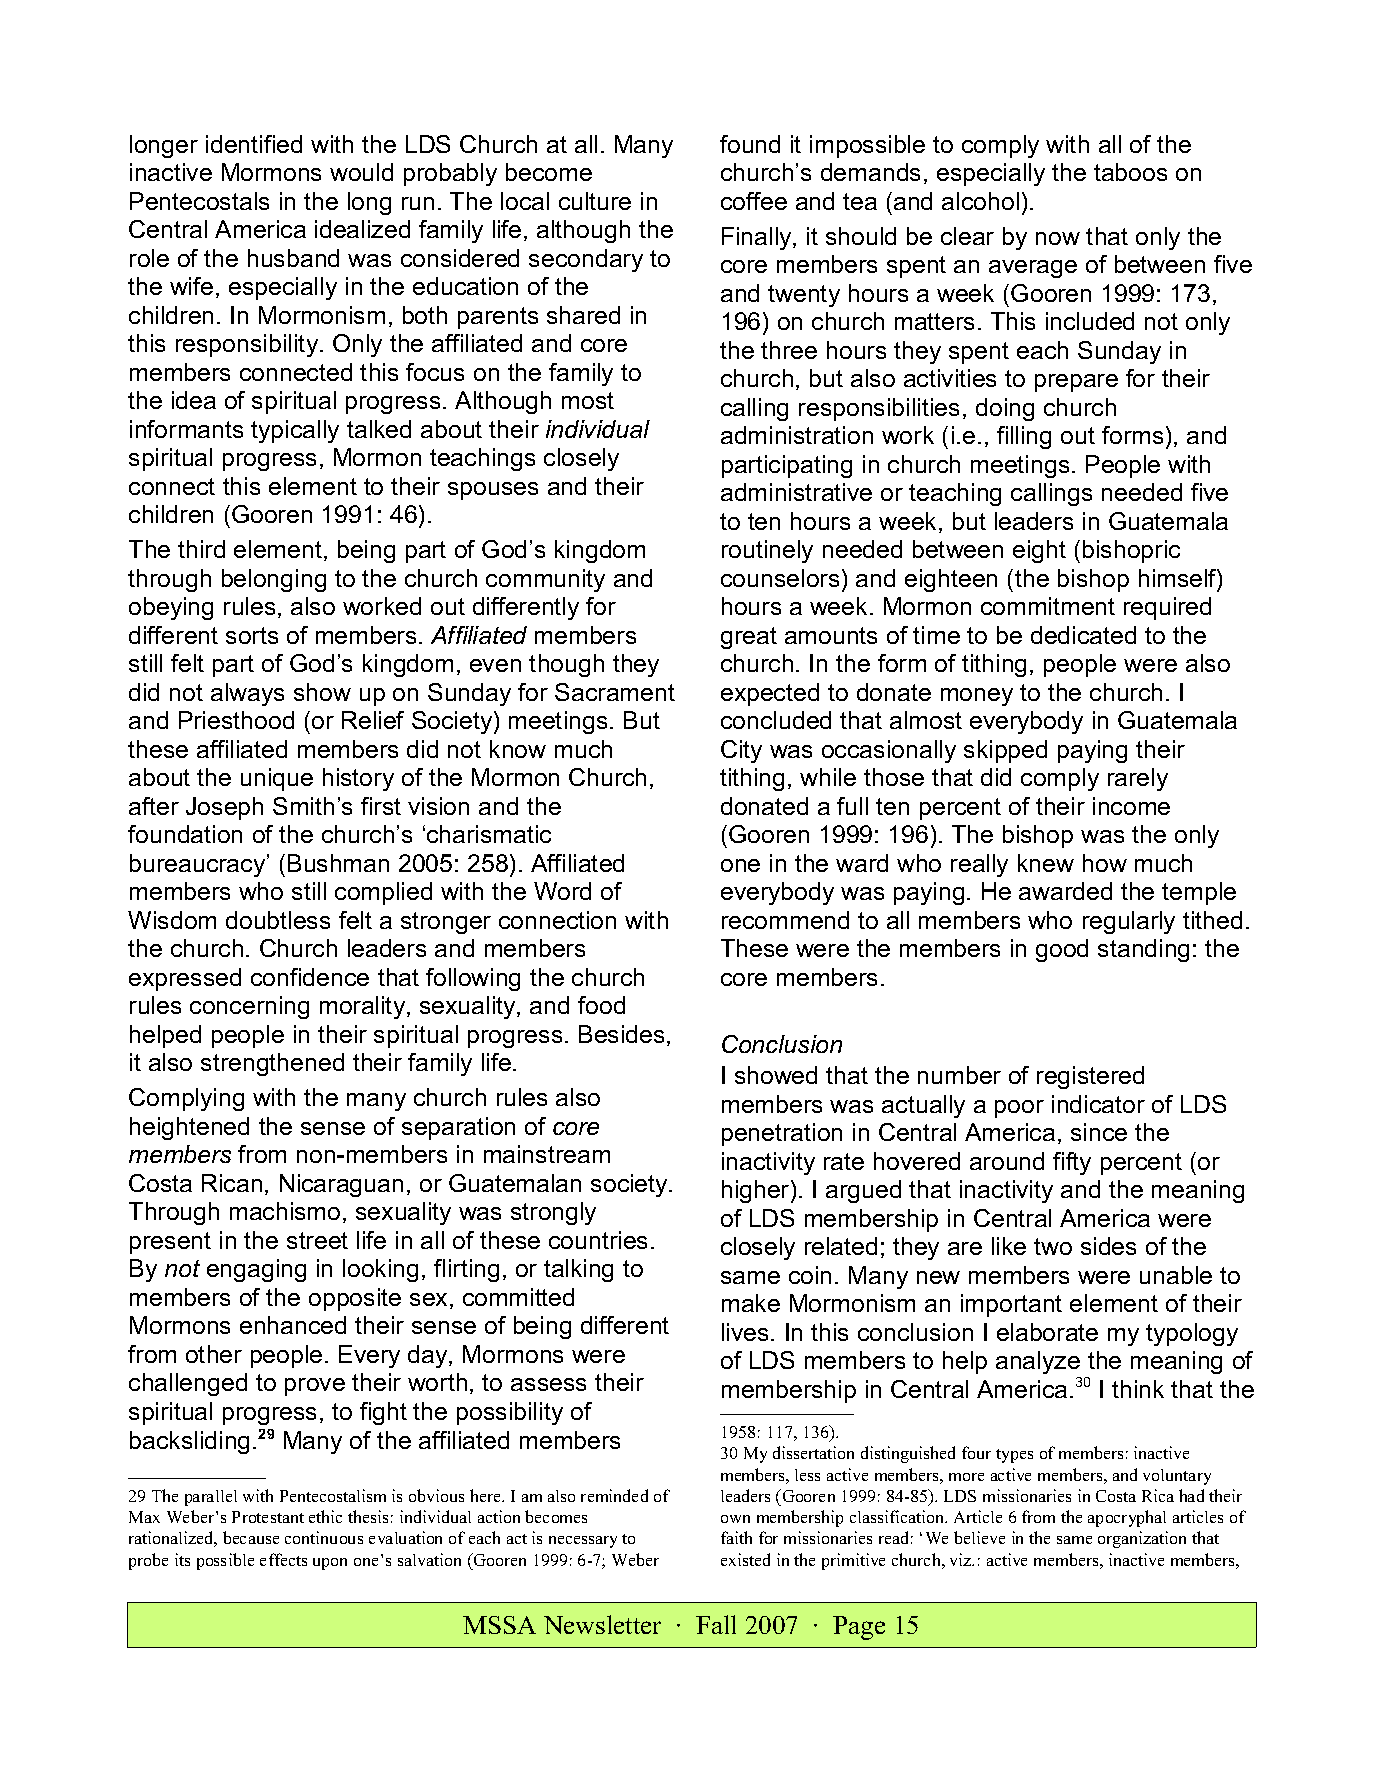 The width and height of the screenshot is (1384, 1791). What do you see at coordinates (716, 1624) in the screenshot?
I see `Fall` at bounding box center [716, 1624].
